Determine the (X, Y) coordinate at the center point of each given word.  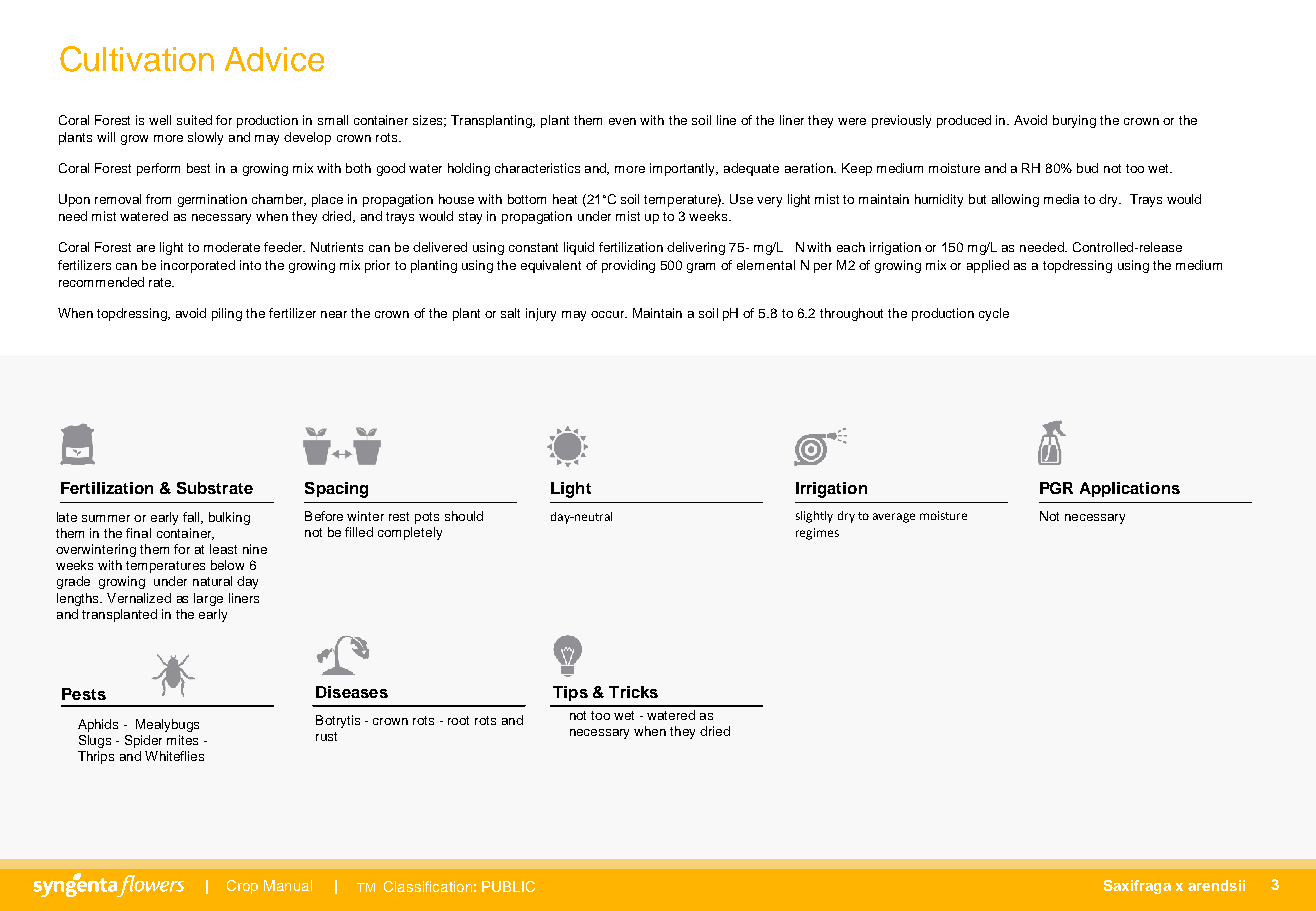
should (464, 516)
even (622, 121)
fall (192, 518)
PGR (1056, 488)
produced (964, 121)
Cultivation (137, 59)
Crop (242, 887)
